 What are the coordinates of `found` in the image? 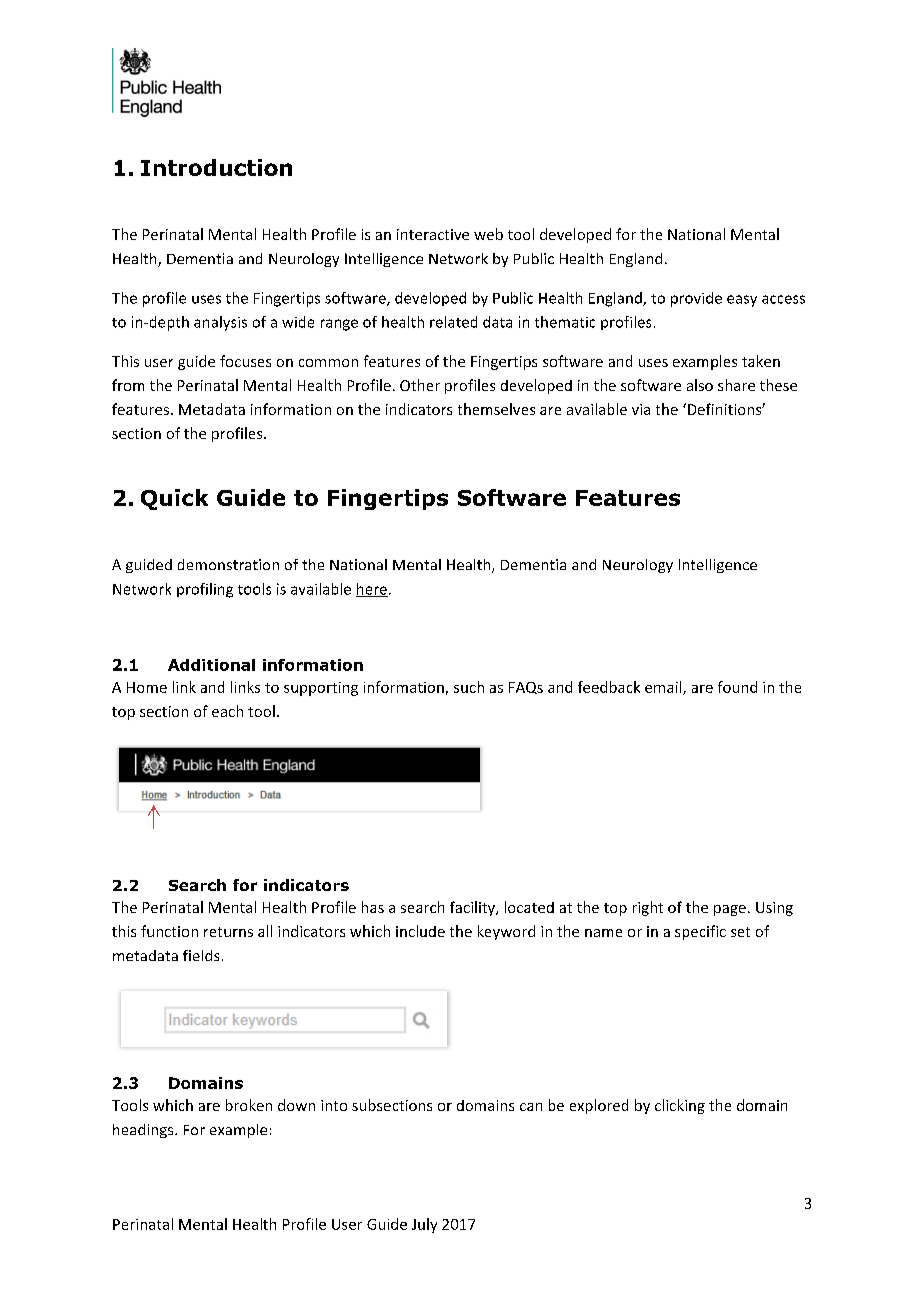 It's located at (737, 687).
